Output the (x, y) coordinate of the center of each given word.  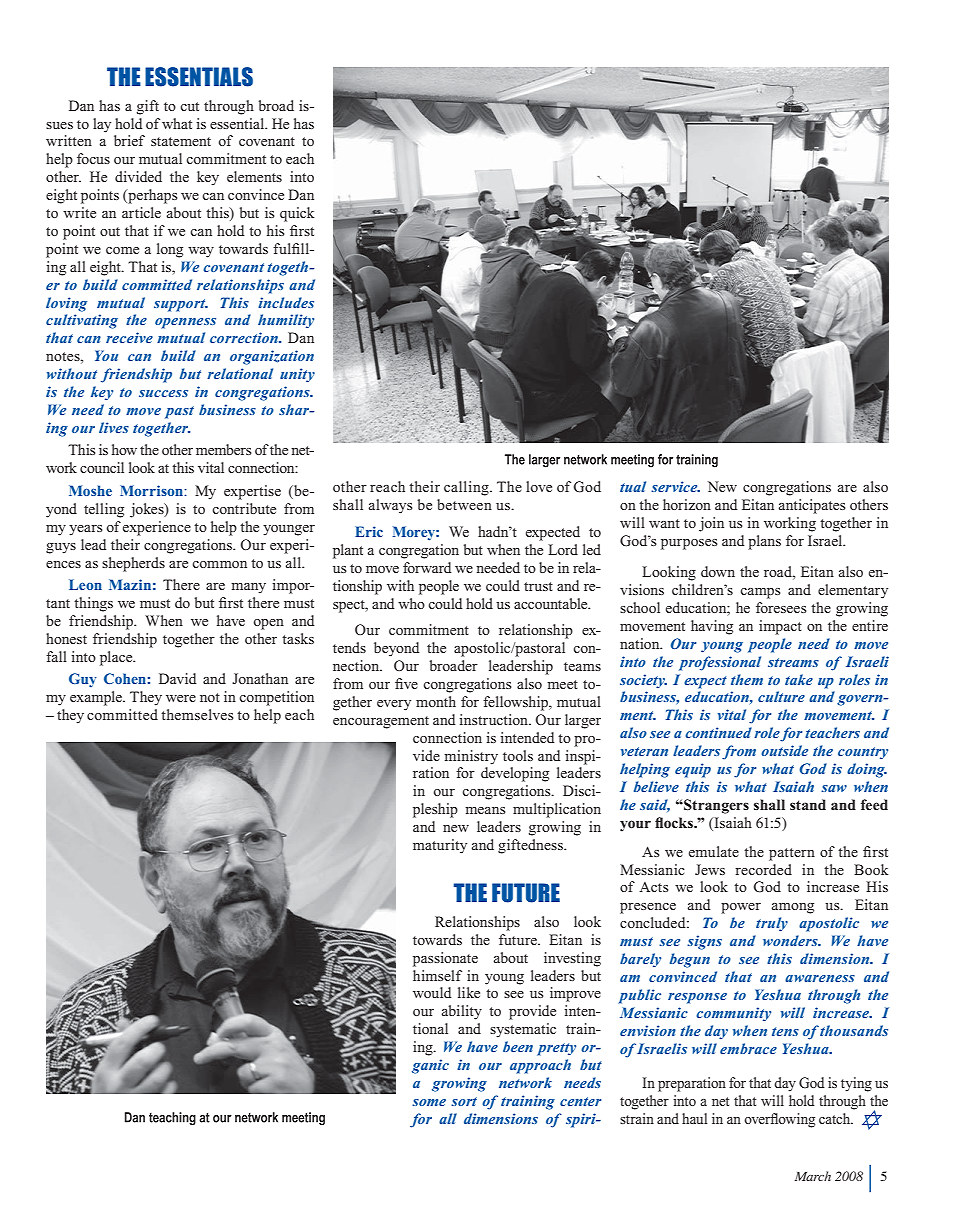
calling (467, 488)
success (163, 393)
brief (129, 140)
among (793, 908)
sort (464, 1101)
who (411, 603)
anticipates (812, 506)
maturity (440, 846)
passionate (445, 959)
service (675, 486)
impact (780, 627)
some (429, 1102)
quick (297, 214)
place (117, 658)
